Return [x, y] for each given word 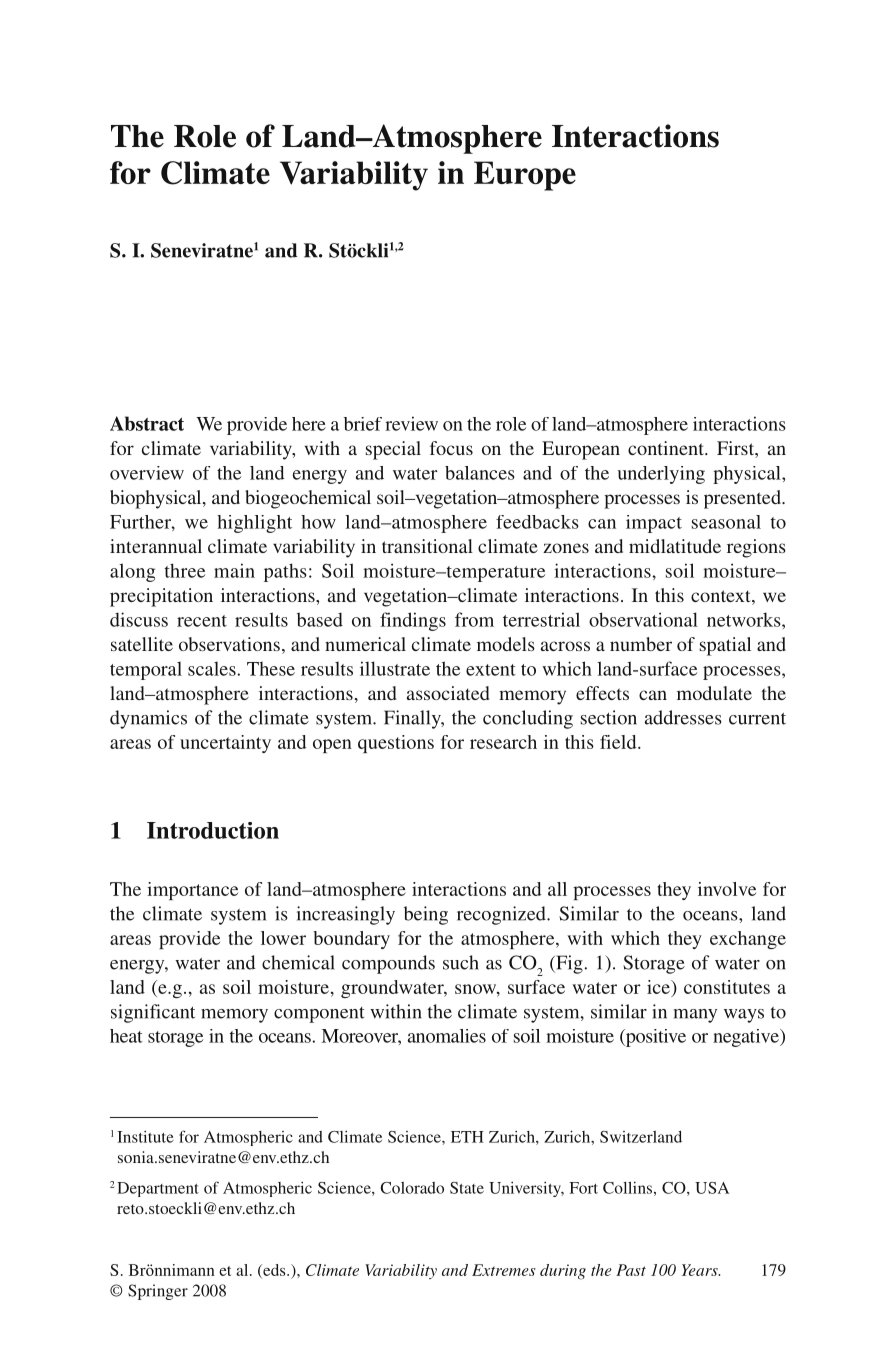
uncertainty [225, 744]
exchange [748, 940]
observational [643, 619]
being [426, 915]
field [619, 742]
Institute [145, 1137]
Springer [158, 1292]
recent [202, 621]
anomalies [447, 1036]
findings [413, 621]
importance [192, 891]
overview [147, 473]
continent [667, 448]
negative [747, 1038]
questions [396, 744]
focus [451, 448]
